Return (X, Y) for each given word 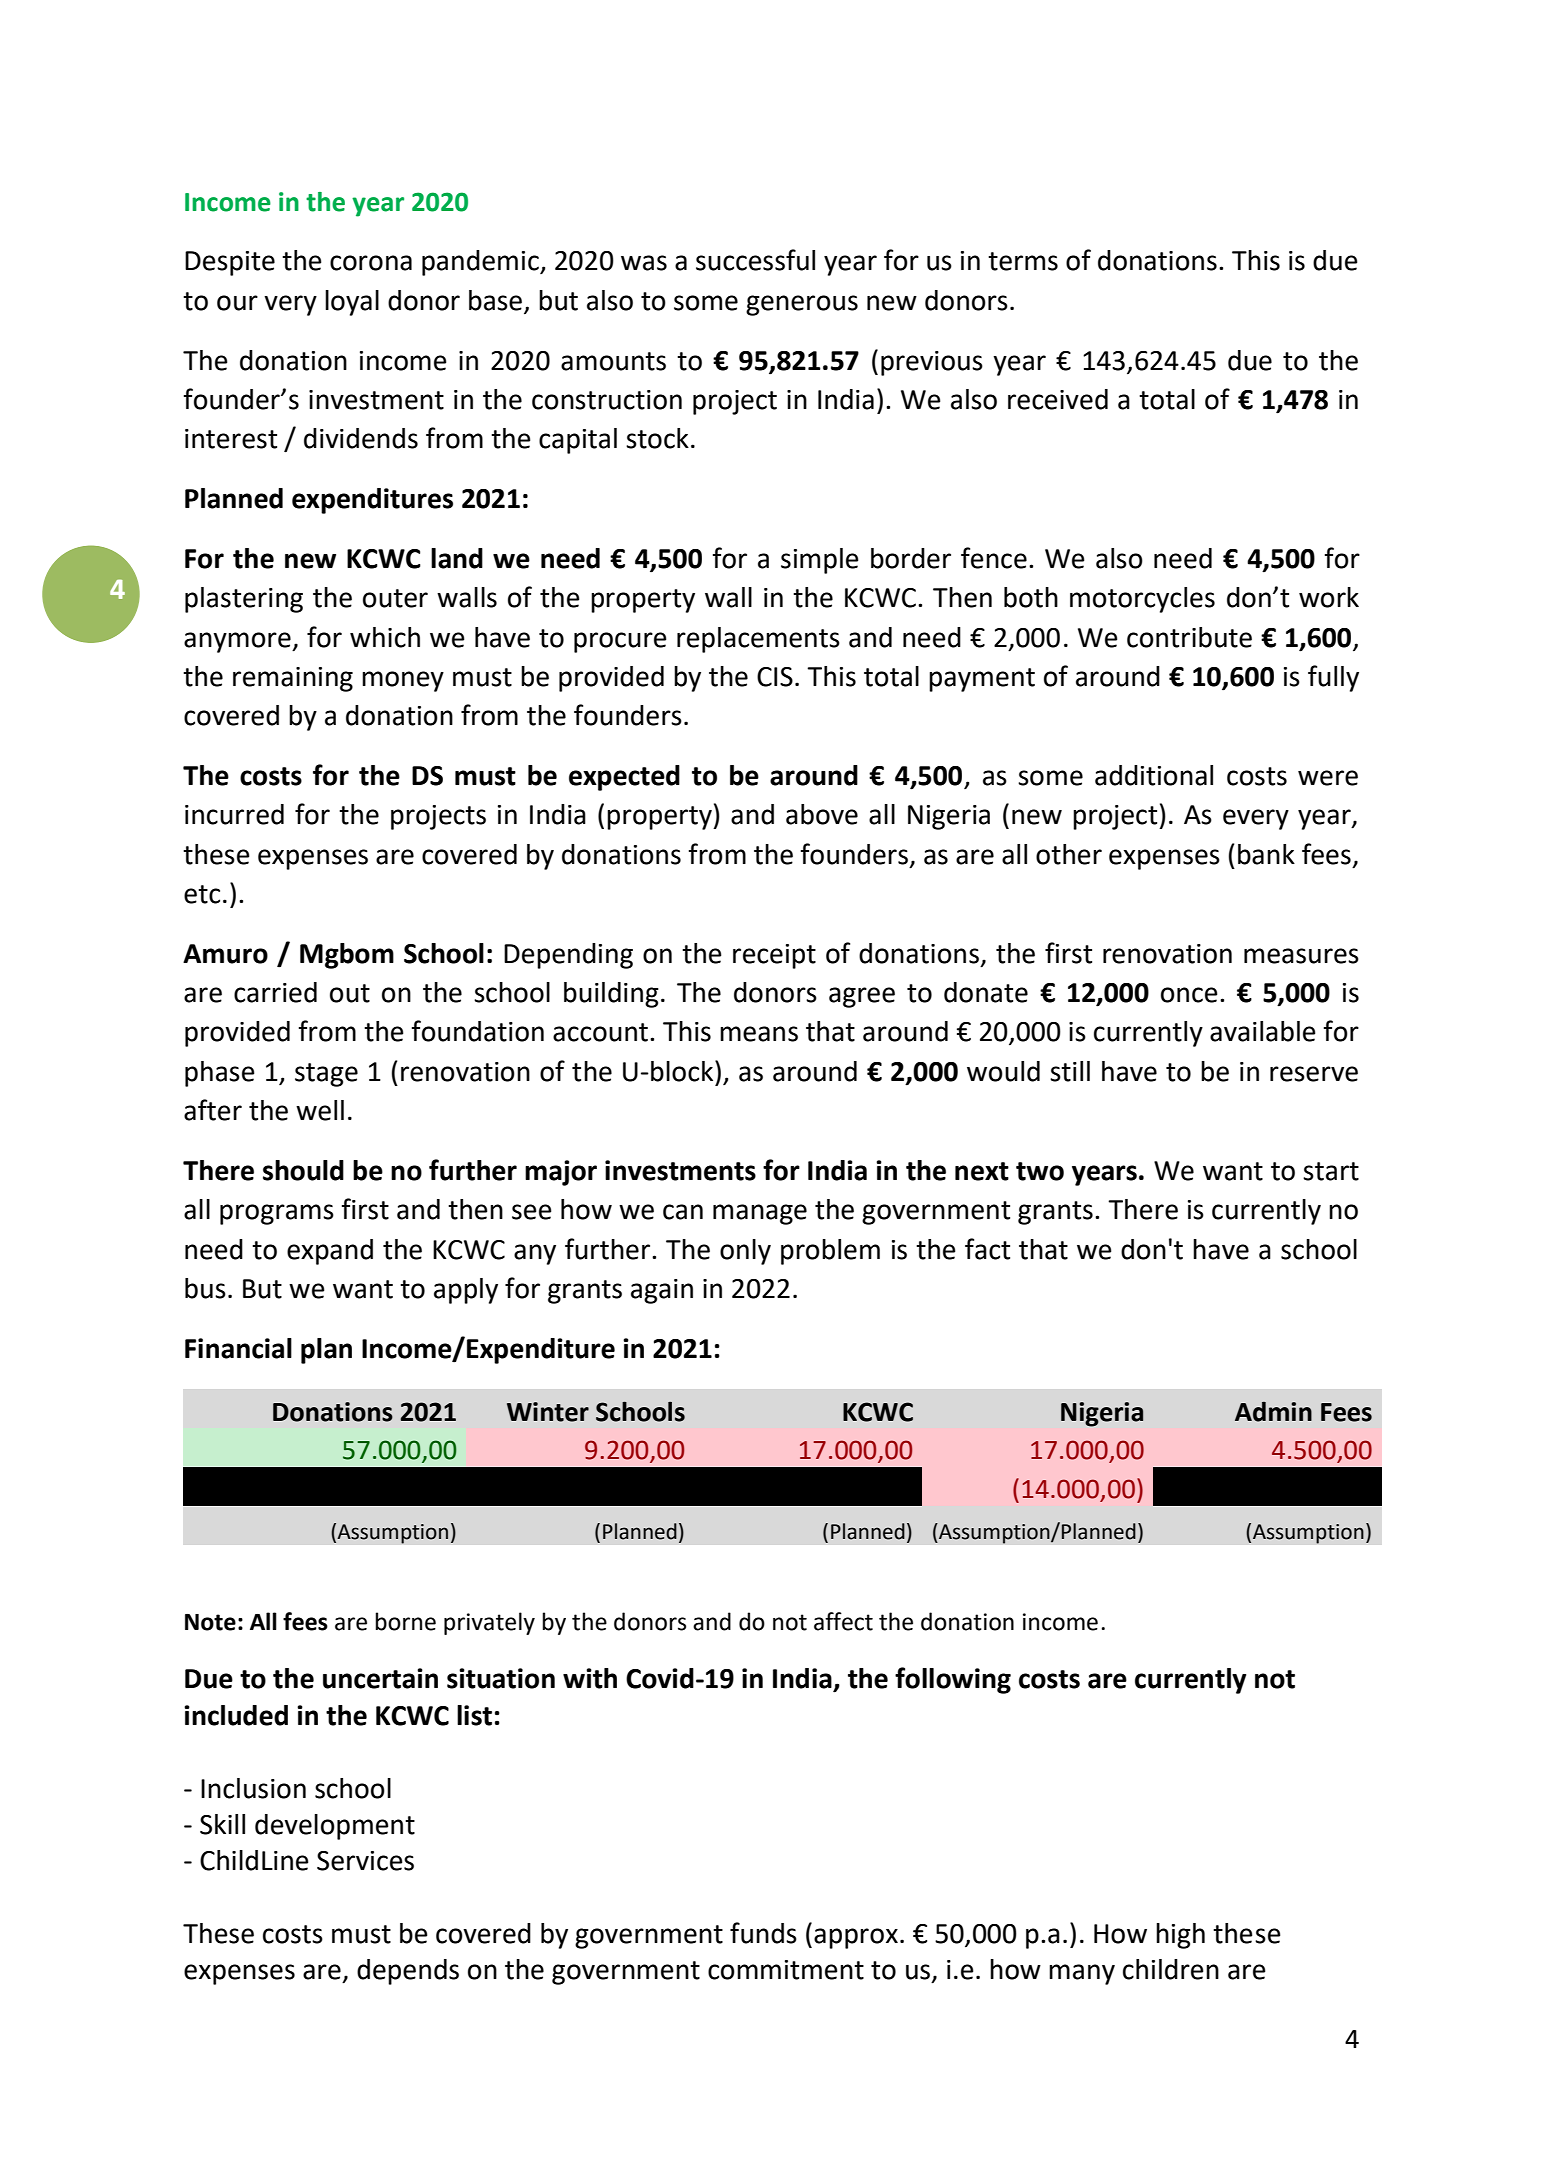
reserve (1314, 1074)
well (320, 1110)
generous (802, 305)
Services (365, 1861)
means (759, 1034)
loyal (352, 303)
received (1058, 399)
